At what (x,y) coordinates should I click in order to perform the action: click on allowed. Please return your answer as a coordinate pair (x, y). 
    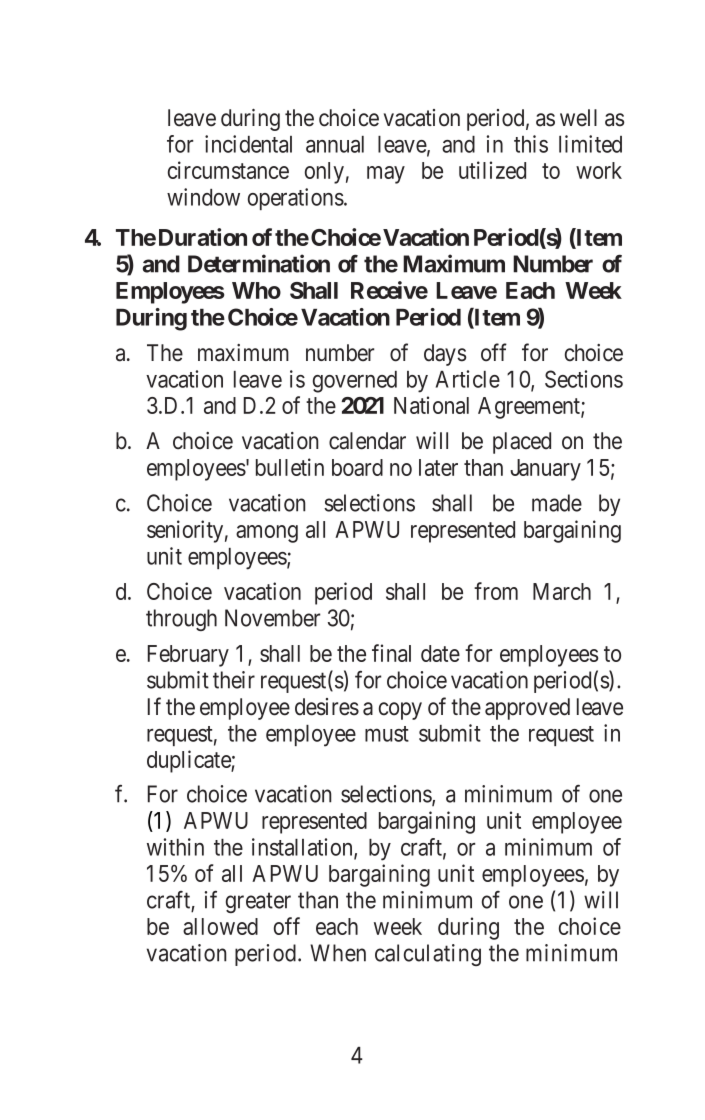
    Looking at the image, I should click on (220, 926).
